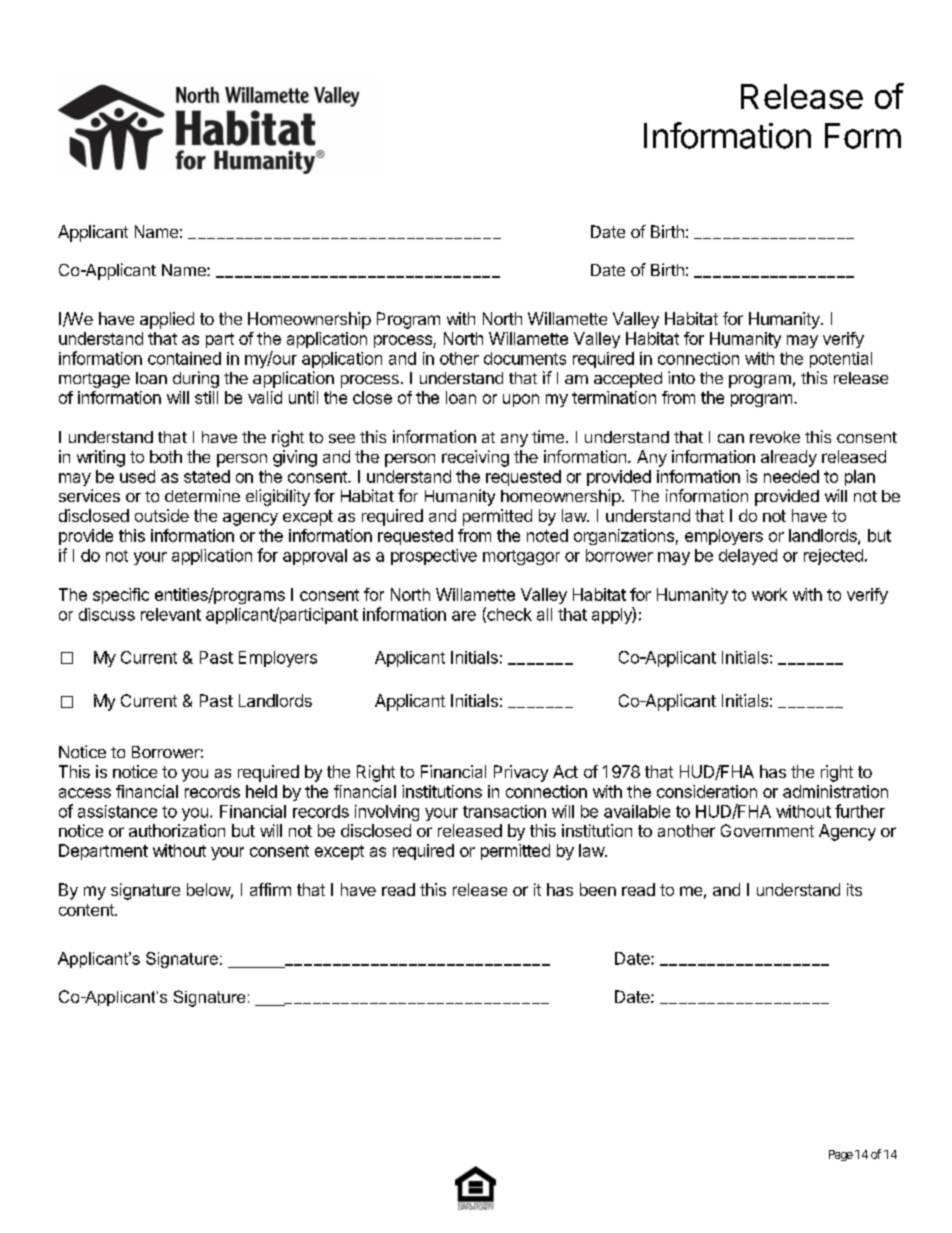 The height and width of the page is (1233, 952). What do you see at coordinates (504, 811) in the page?
I see `transaction` at bounding box center [504, 811].
